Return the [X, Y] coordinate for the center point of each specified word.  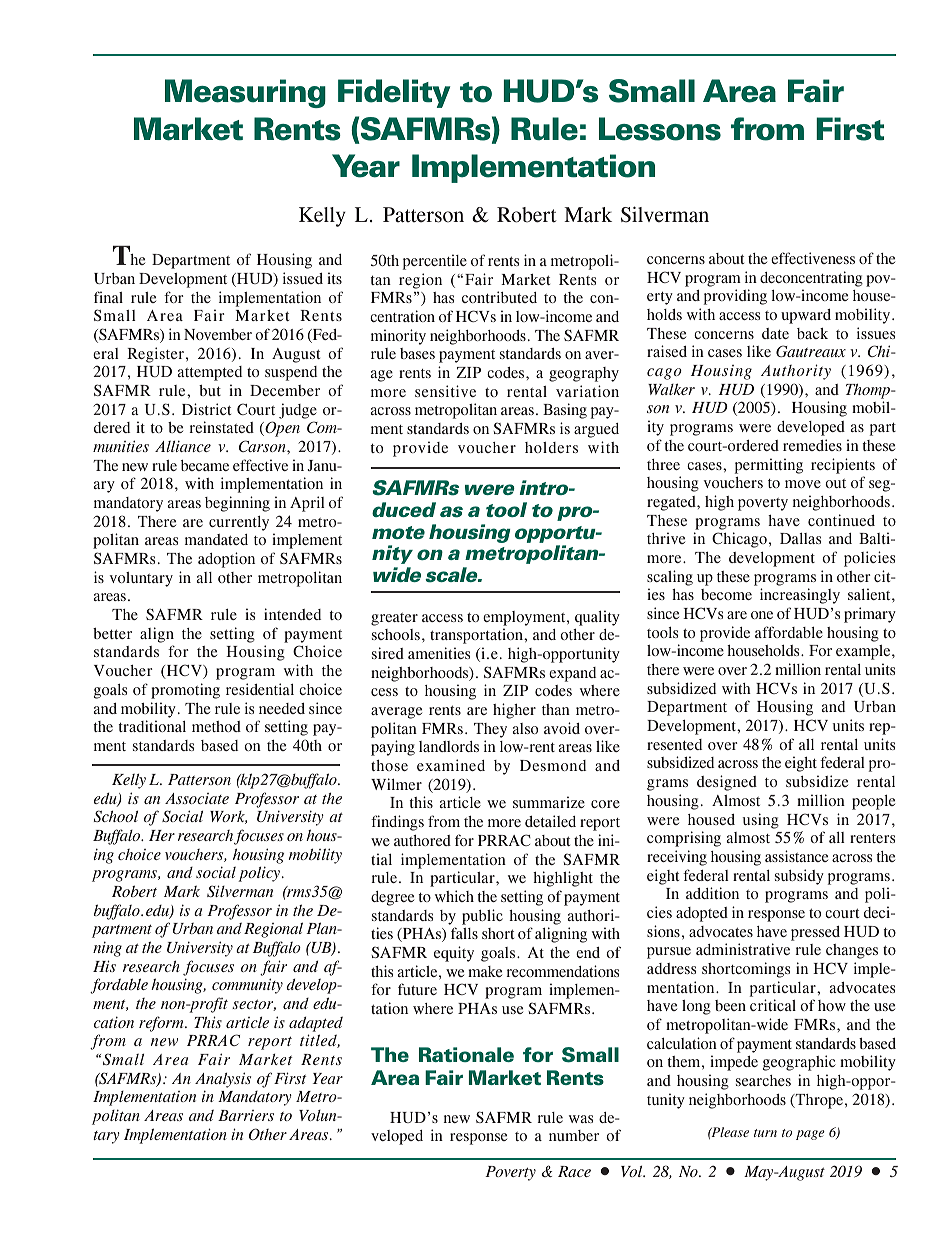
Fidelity [394, 93]
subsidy [799, 877]
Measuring [245, 93]
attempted [210, 373]
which [454, 896]
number [574, 1135]
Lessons [660, 129]
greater [394, 619]
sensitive [445, 391]
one [762, 615]
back [812, 333]
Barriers [246, 1115]
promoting [185, 691]
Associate [197, 798]
